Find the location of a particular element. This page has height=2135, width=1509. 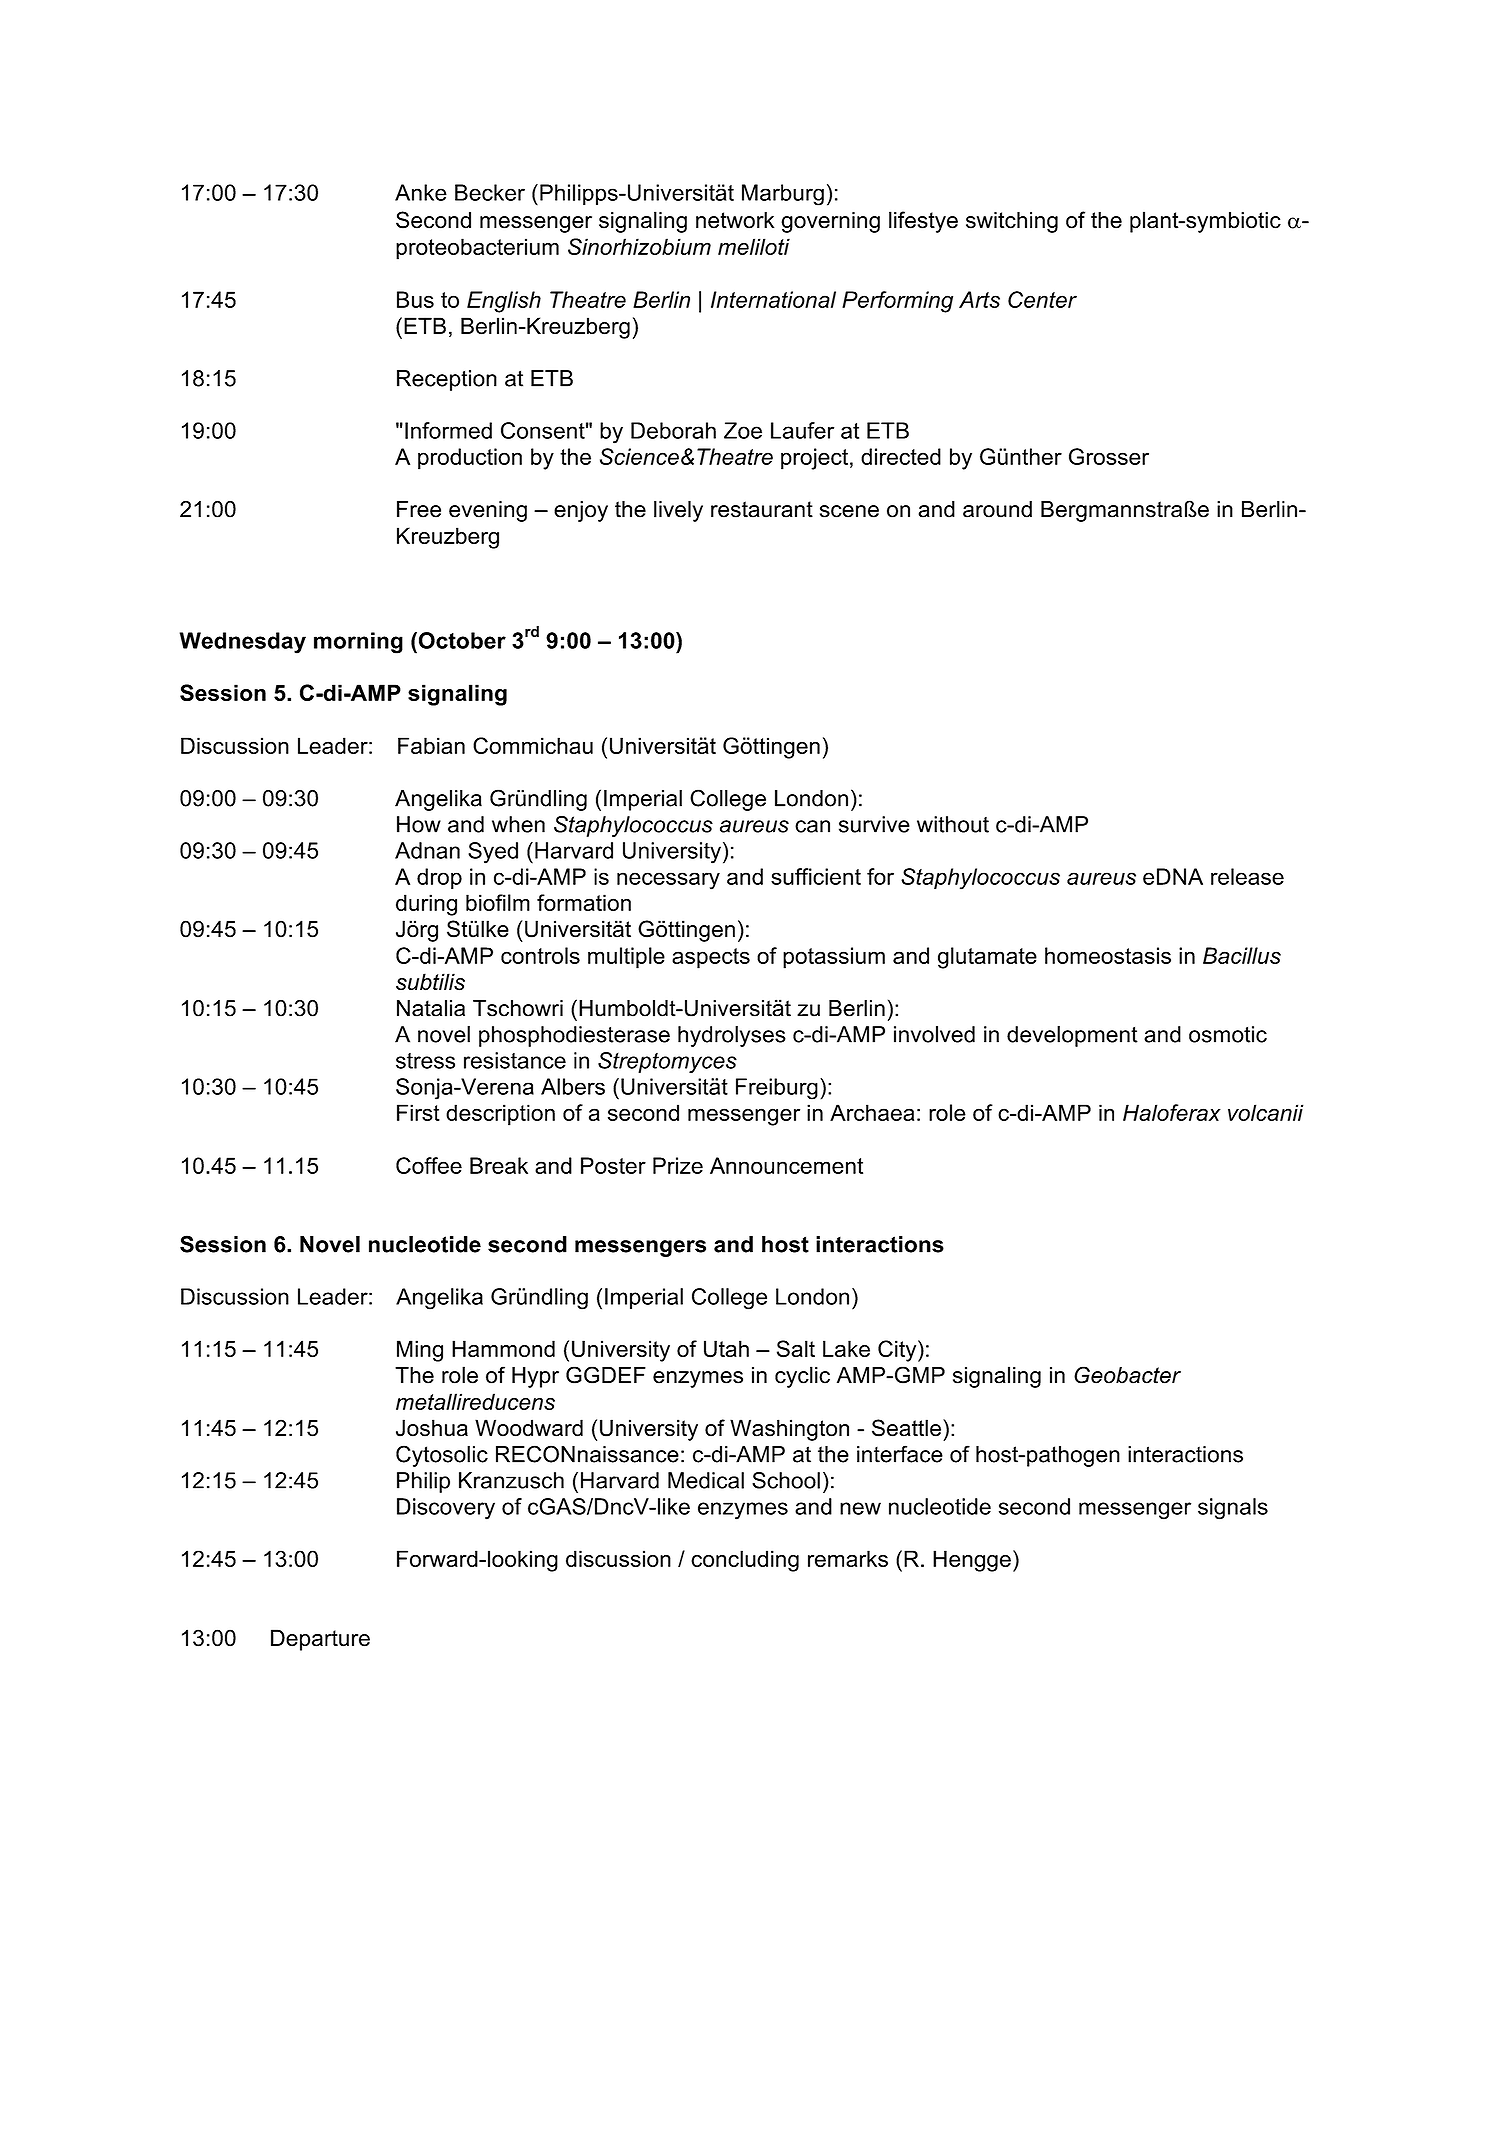

release is located at coordinates (1247, 876).
